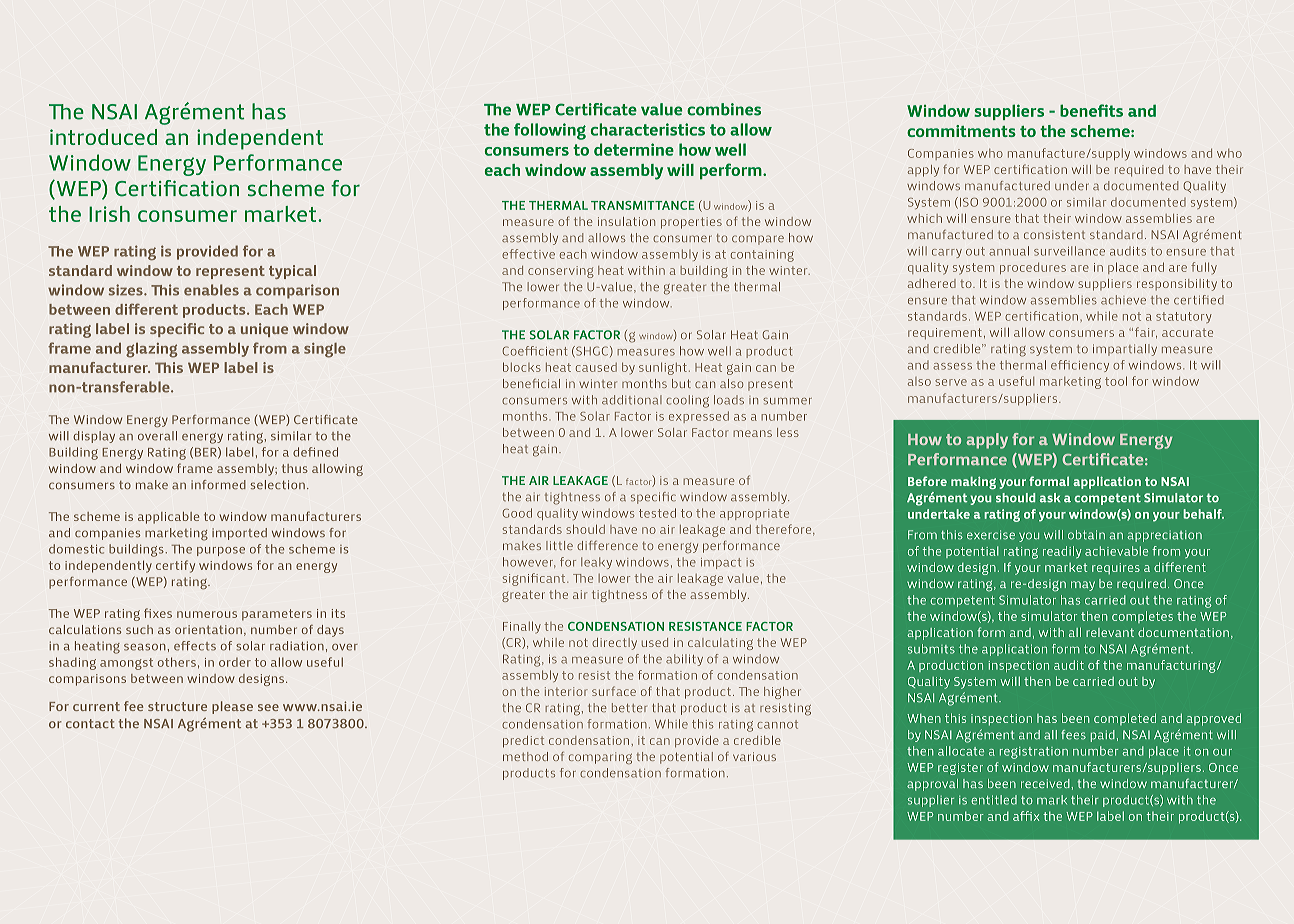 The width and height of the page is (1294, 924). What do you see at coordinates (90, 723) in the page?
I see `contact` at bounding box center [90, 723].
